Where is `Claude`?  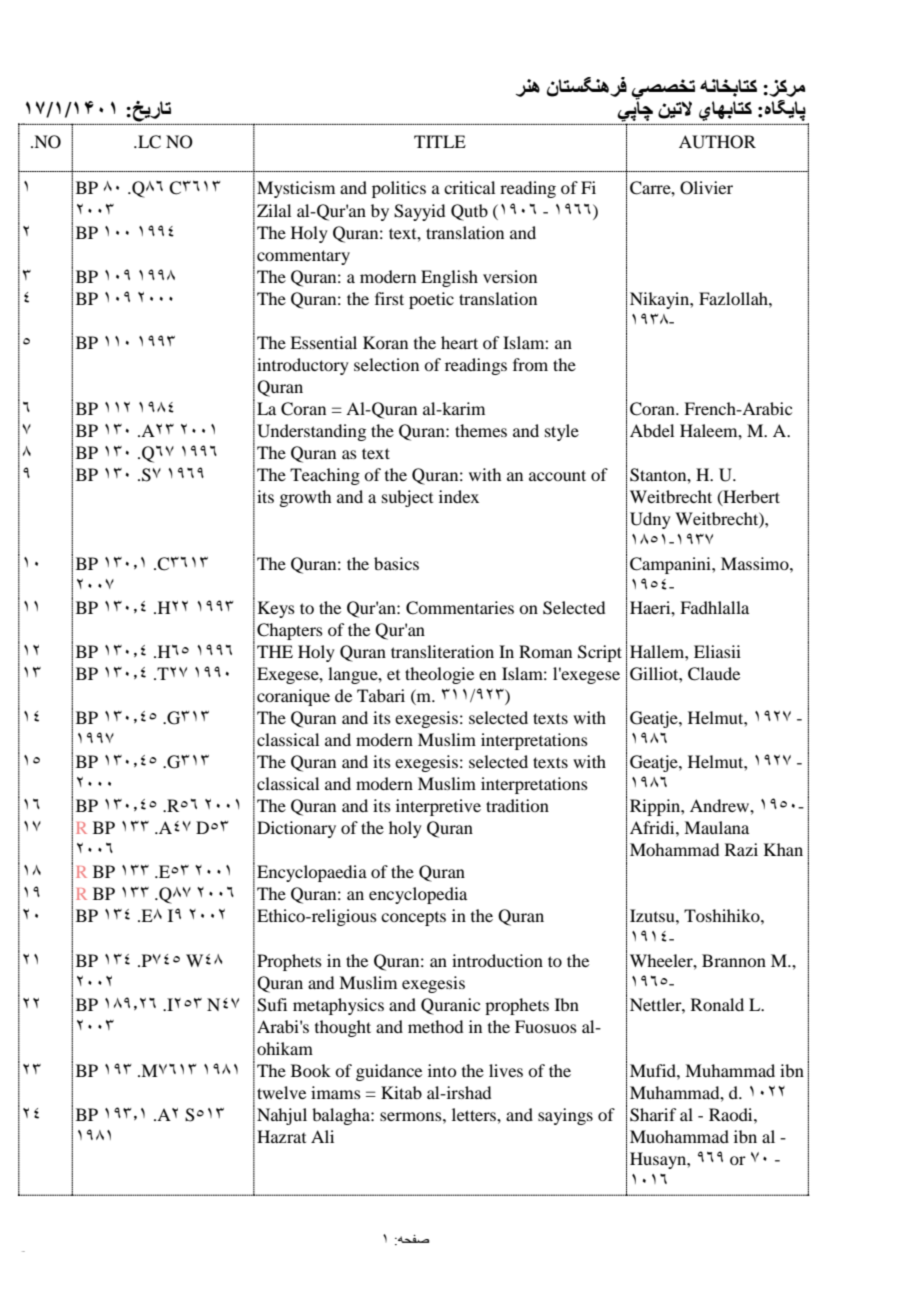 Claude is located at coordinates (714, 674).
